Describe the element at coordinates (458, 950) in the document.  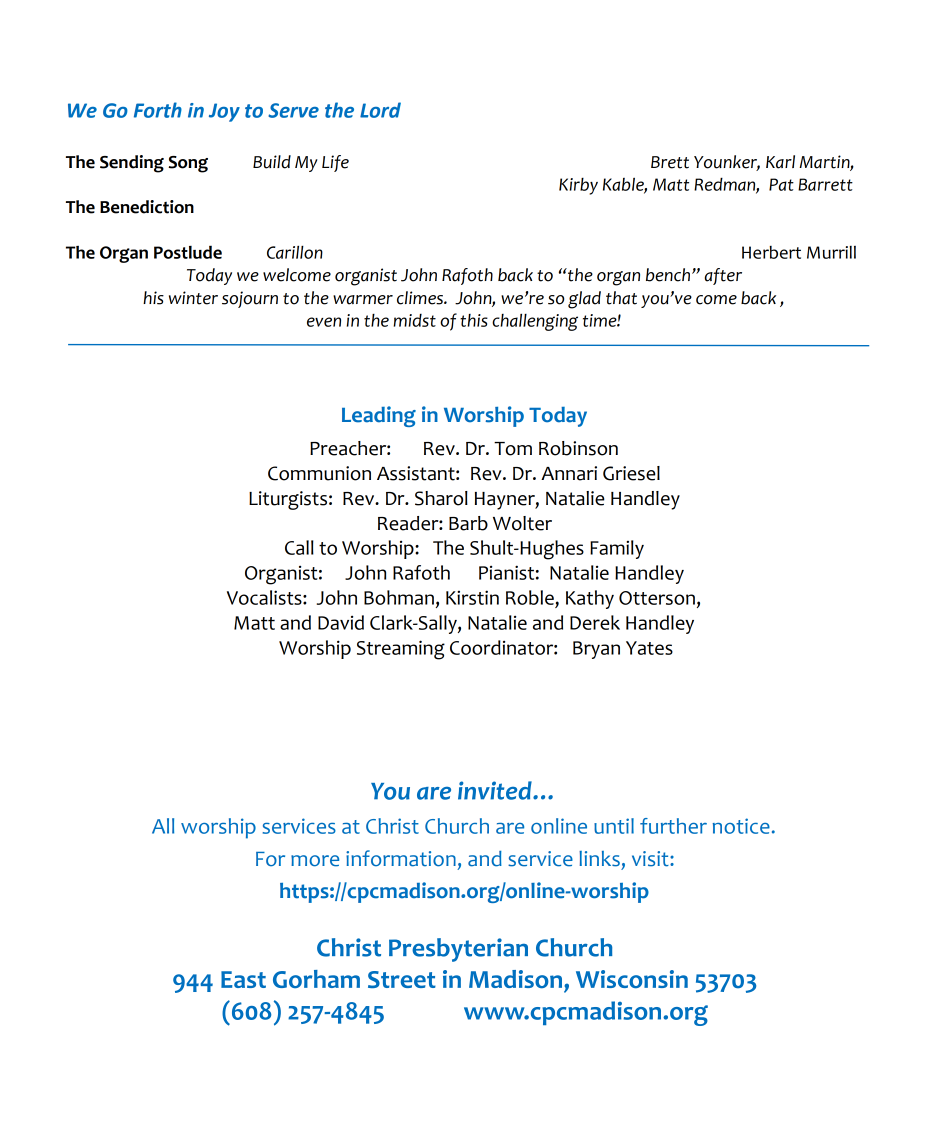
I see `Presbyterian` at that location.
